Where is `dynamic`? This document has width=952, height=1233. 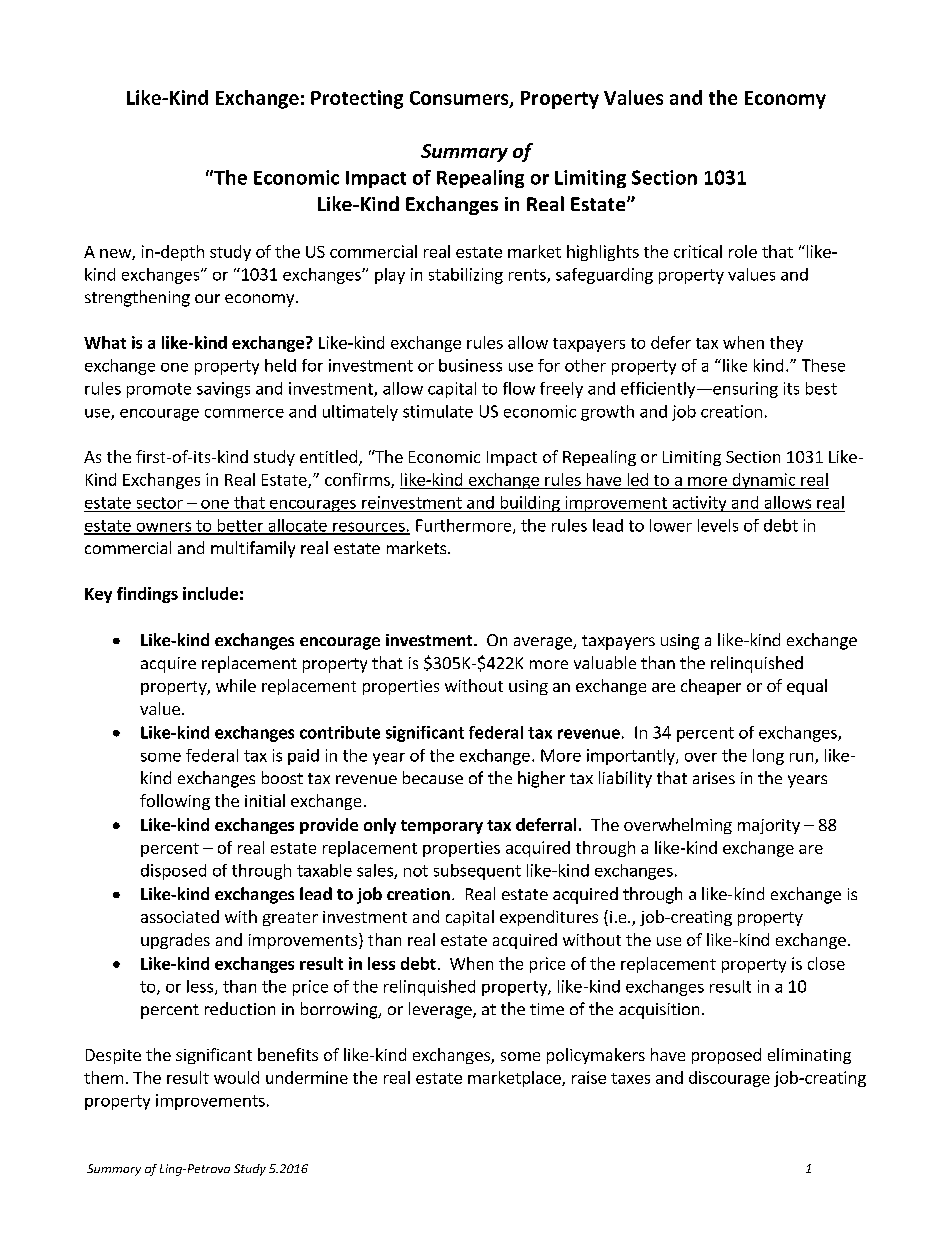
dynamic is located at coordinates (764, 481).
